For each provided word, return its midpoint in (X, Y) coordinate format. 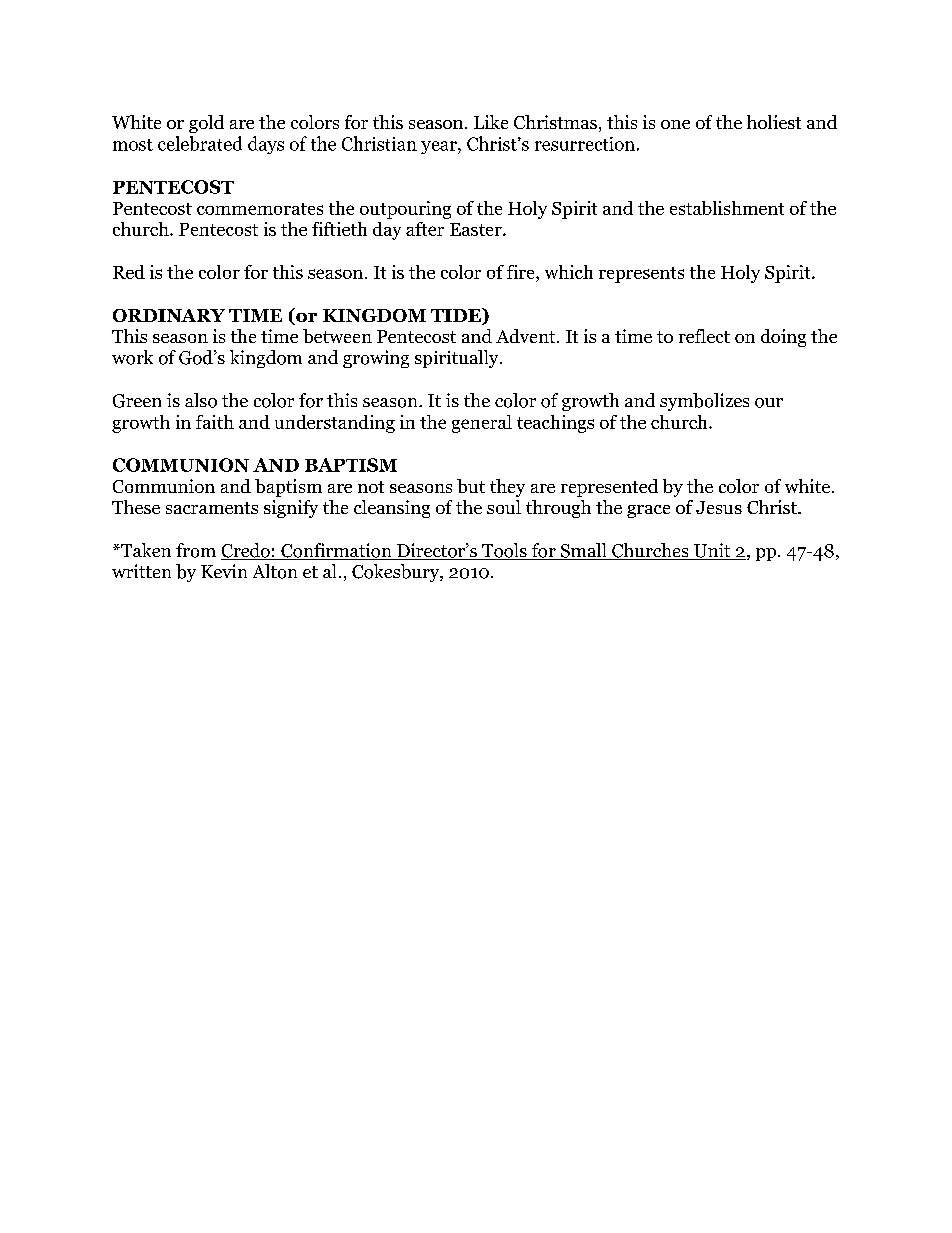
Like (491, 122)
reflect (704, 336)
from (196, 550)
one (675, 124)
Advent (527, 336)
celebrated (200, 143)
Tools (504, 551)
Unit (712, 551)
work (132, 357)
